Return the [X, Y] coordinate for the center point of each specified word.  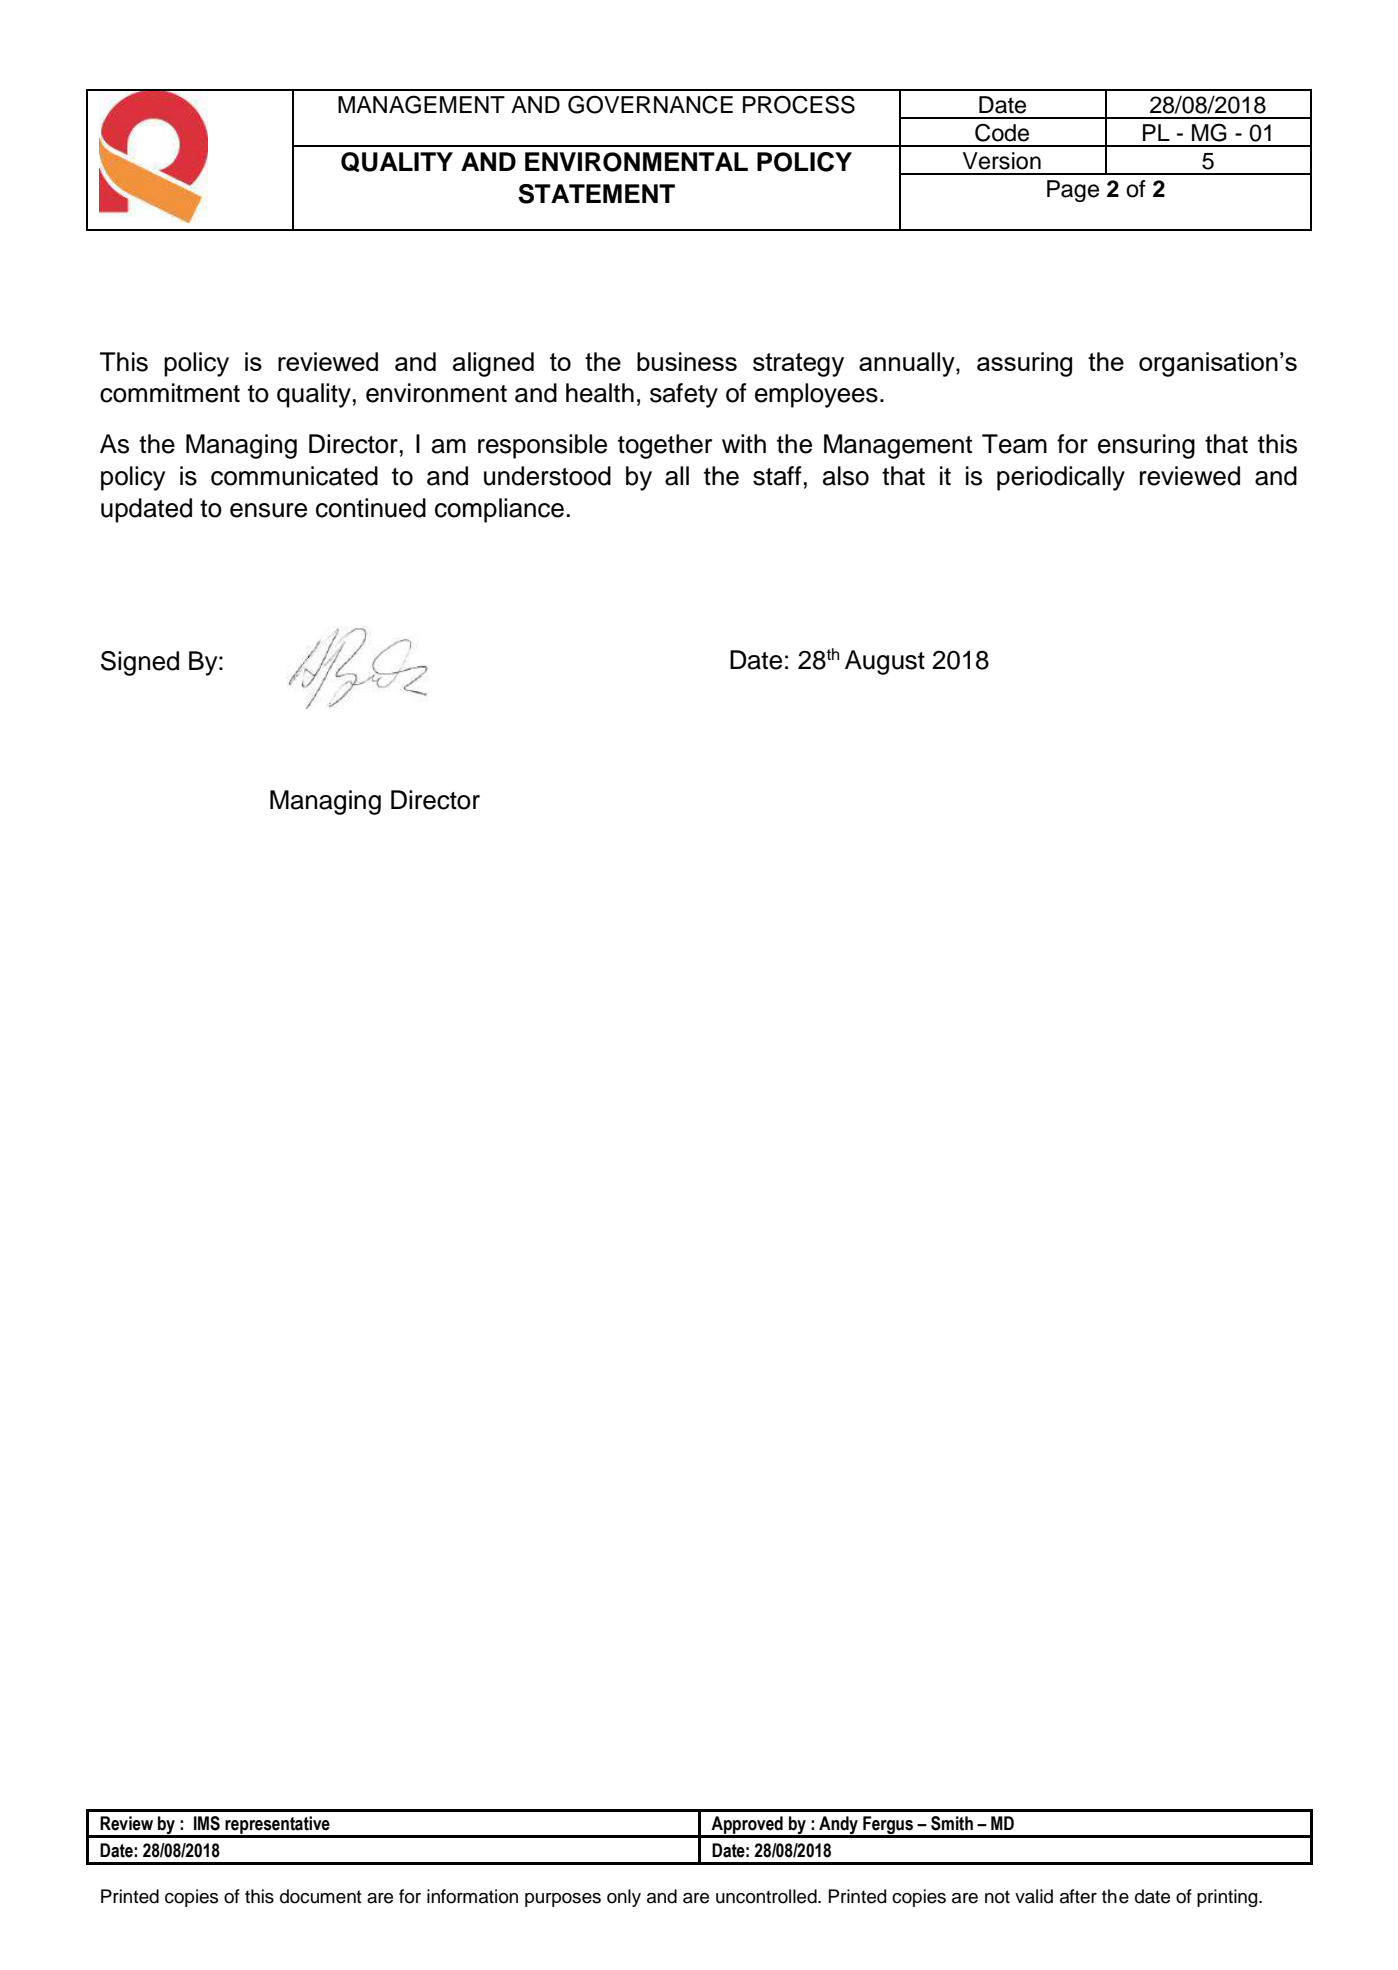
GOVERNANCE [650, 104]
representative [278, 1826]
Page [1073, 191]
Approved [747, 1826]
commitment [170, 393]
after [1078, 1896]
